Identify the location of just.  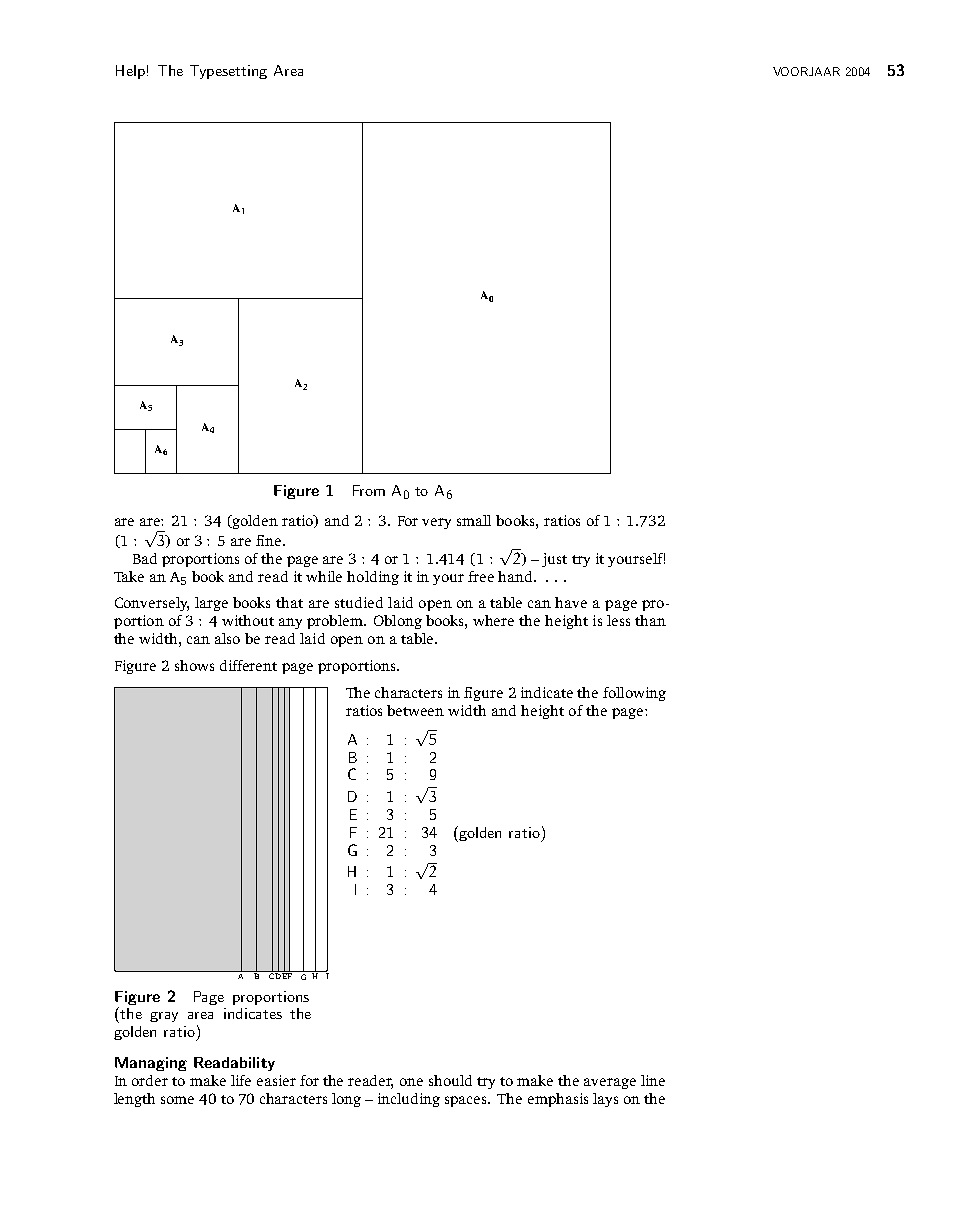
(554, 560).
